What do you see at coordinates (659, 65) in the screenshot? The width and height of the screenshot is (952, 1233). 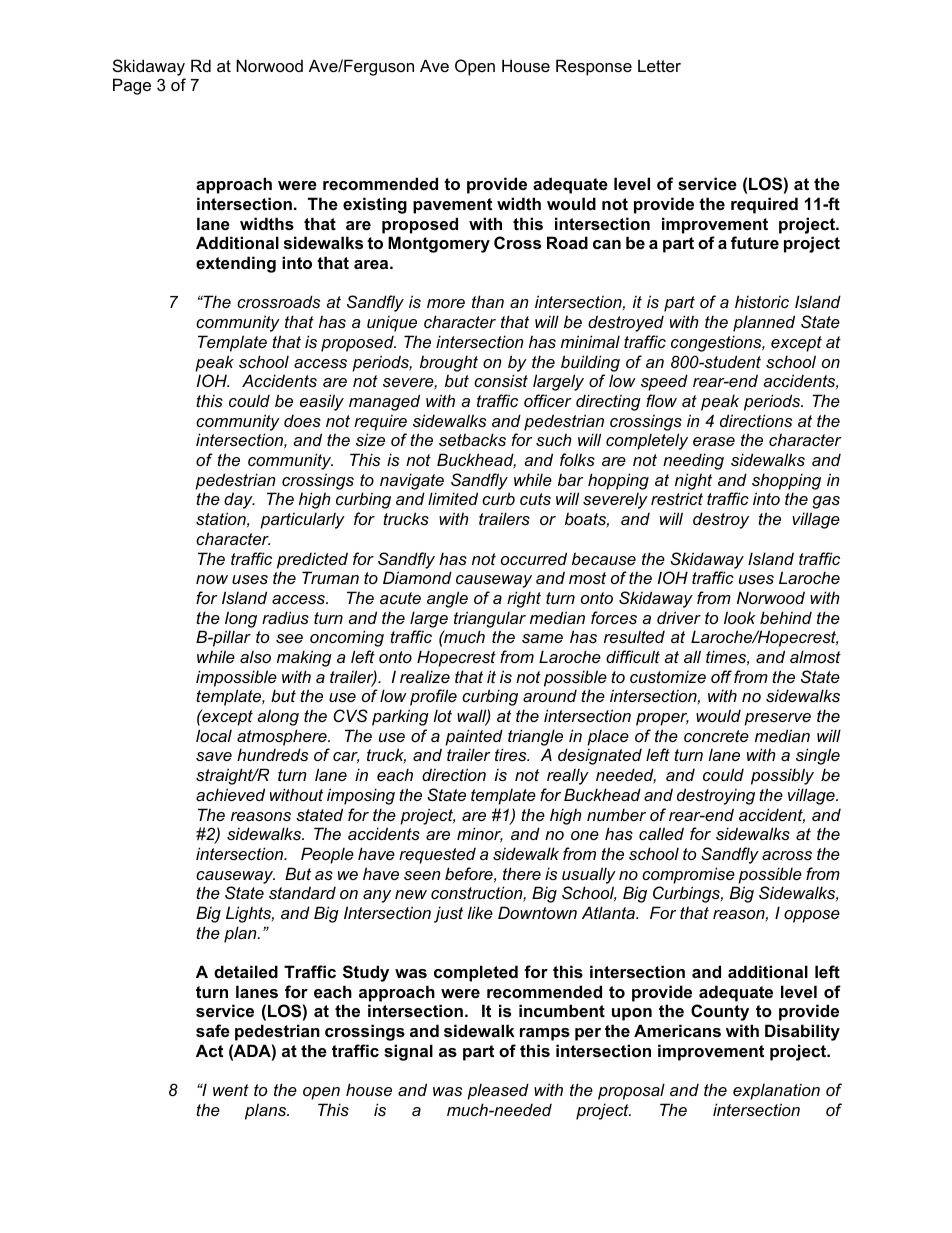 I see `Letter` at bounding box center [659, 65].
